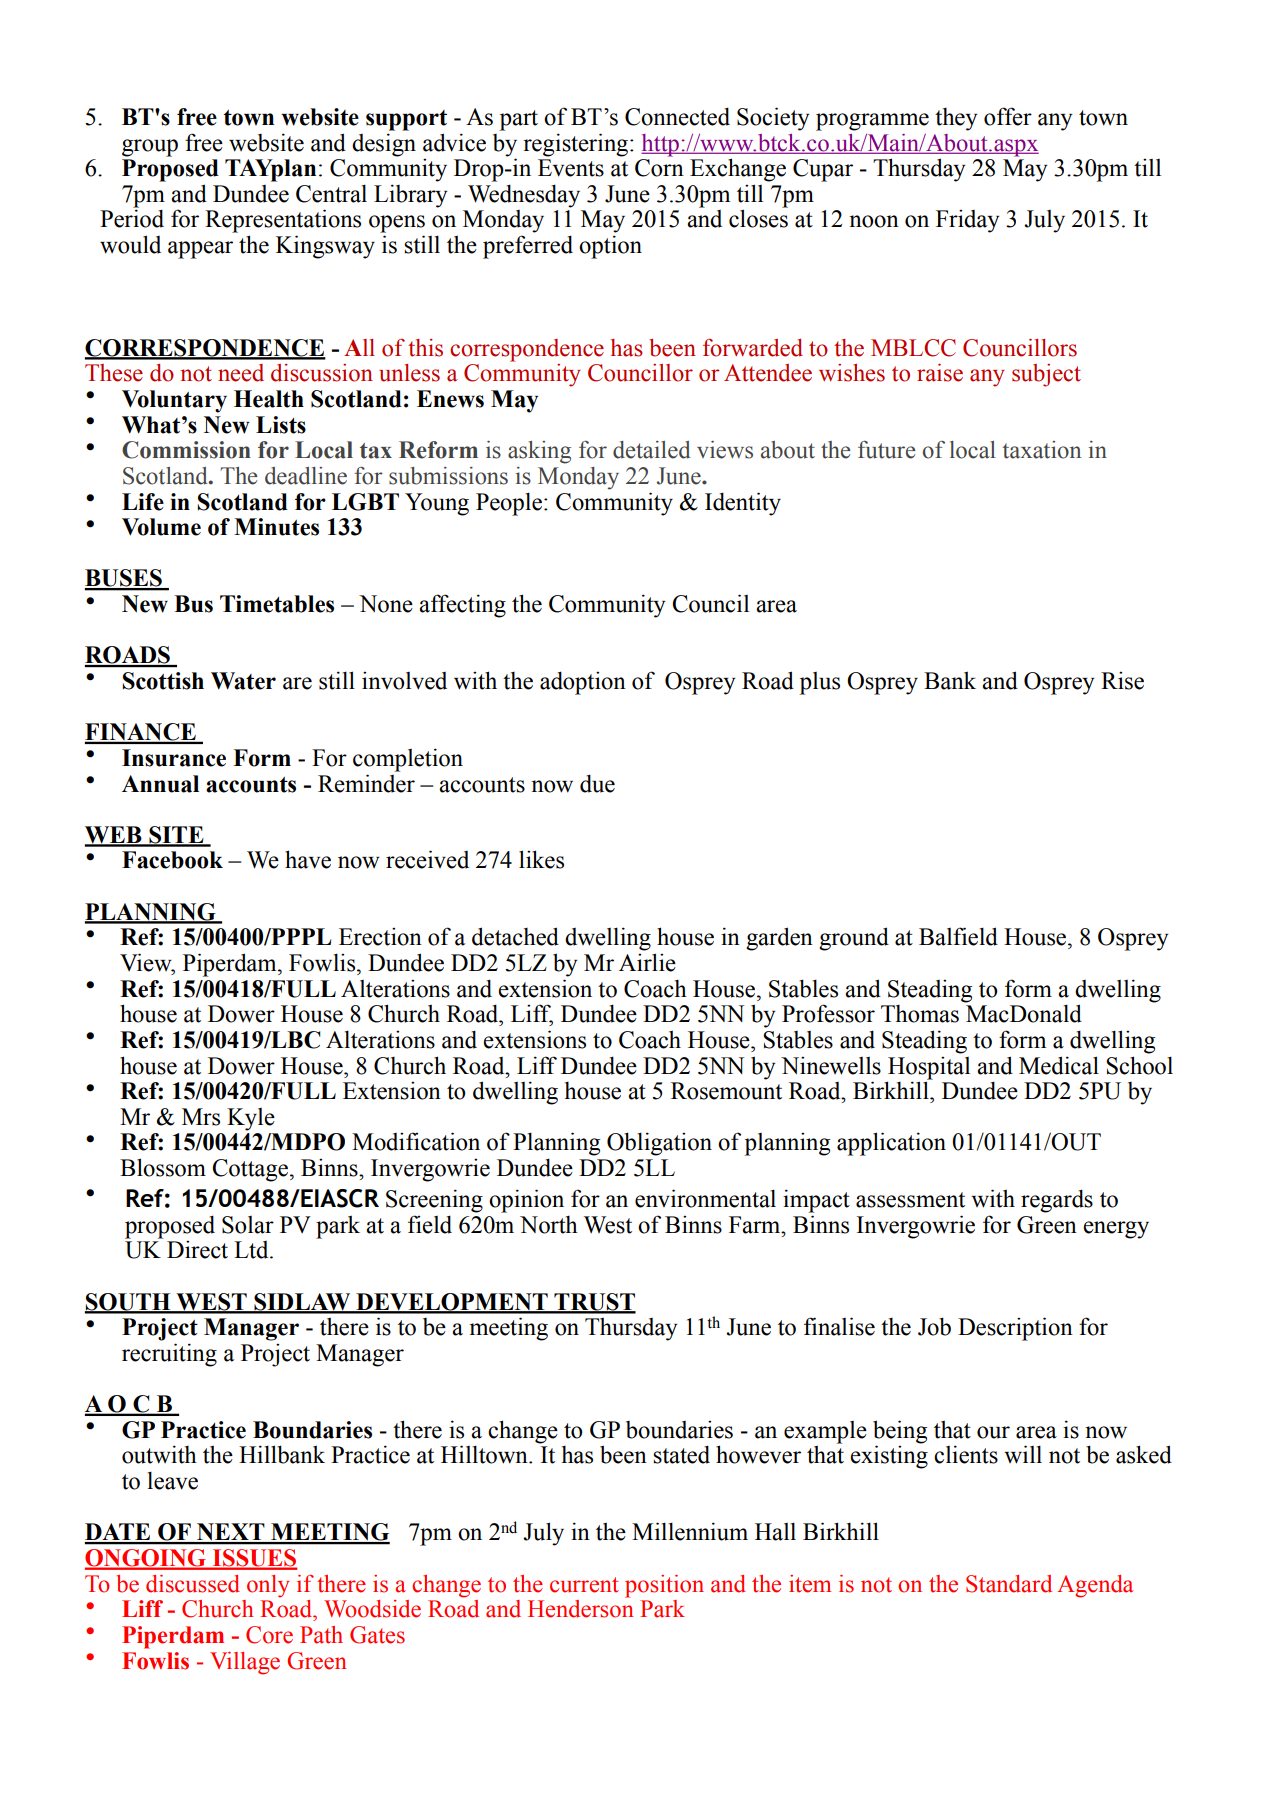 The height and width of the document is (1799, 1272). What do you see at coordinates (283, 221) in the document?
I see `Representations` at bounding box center [283, 221].
